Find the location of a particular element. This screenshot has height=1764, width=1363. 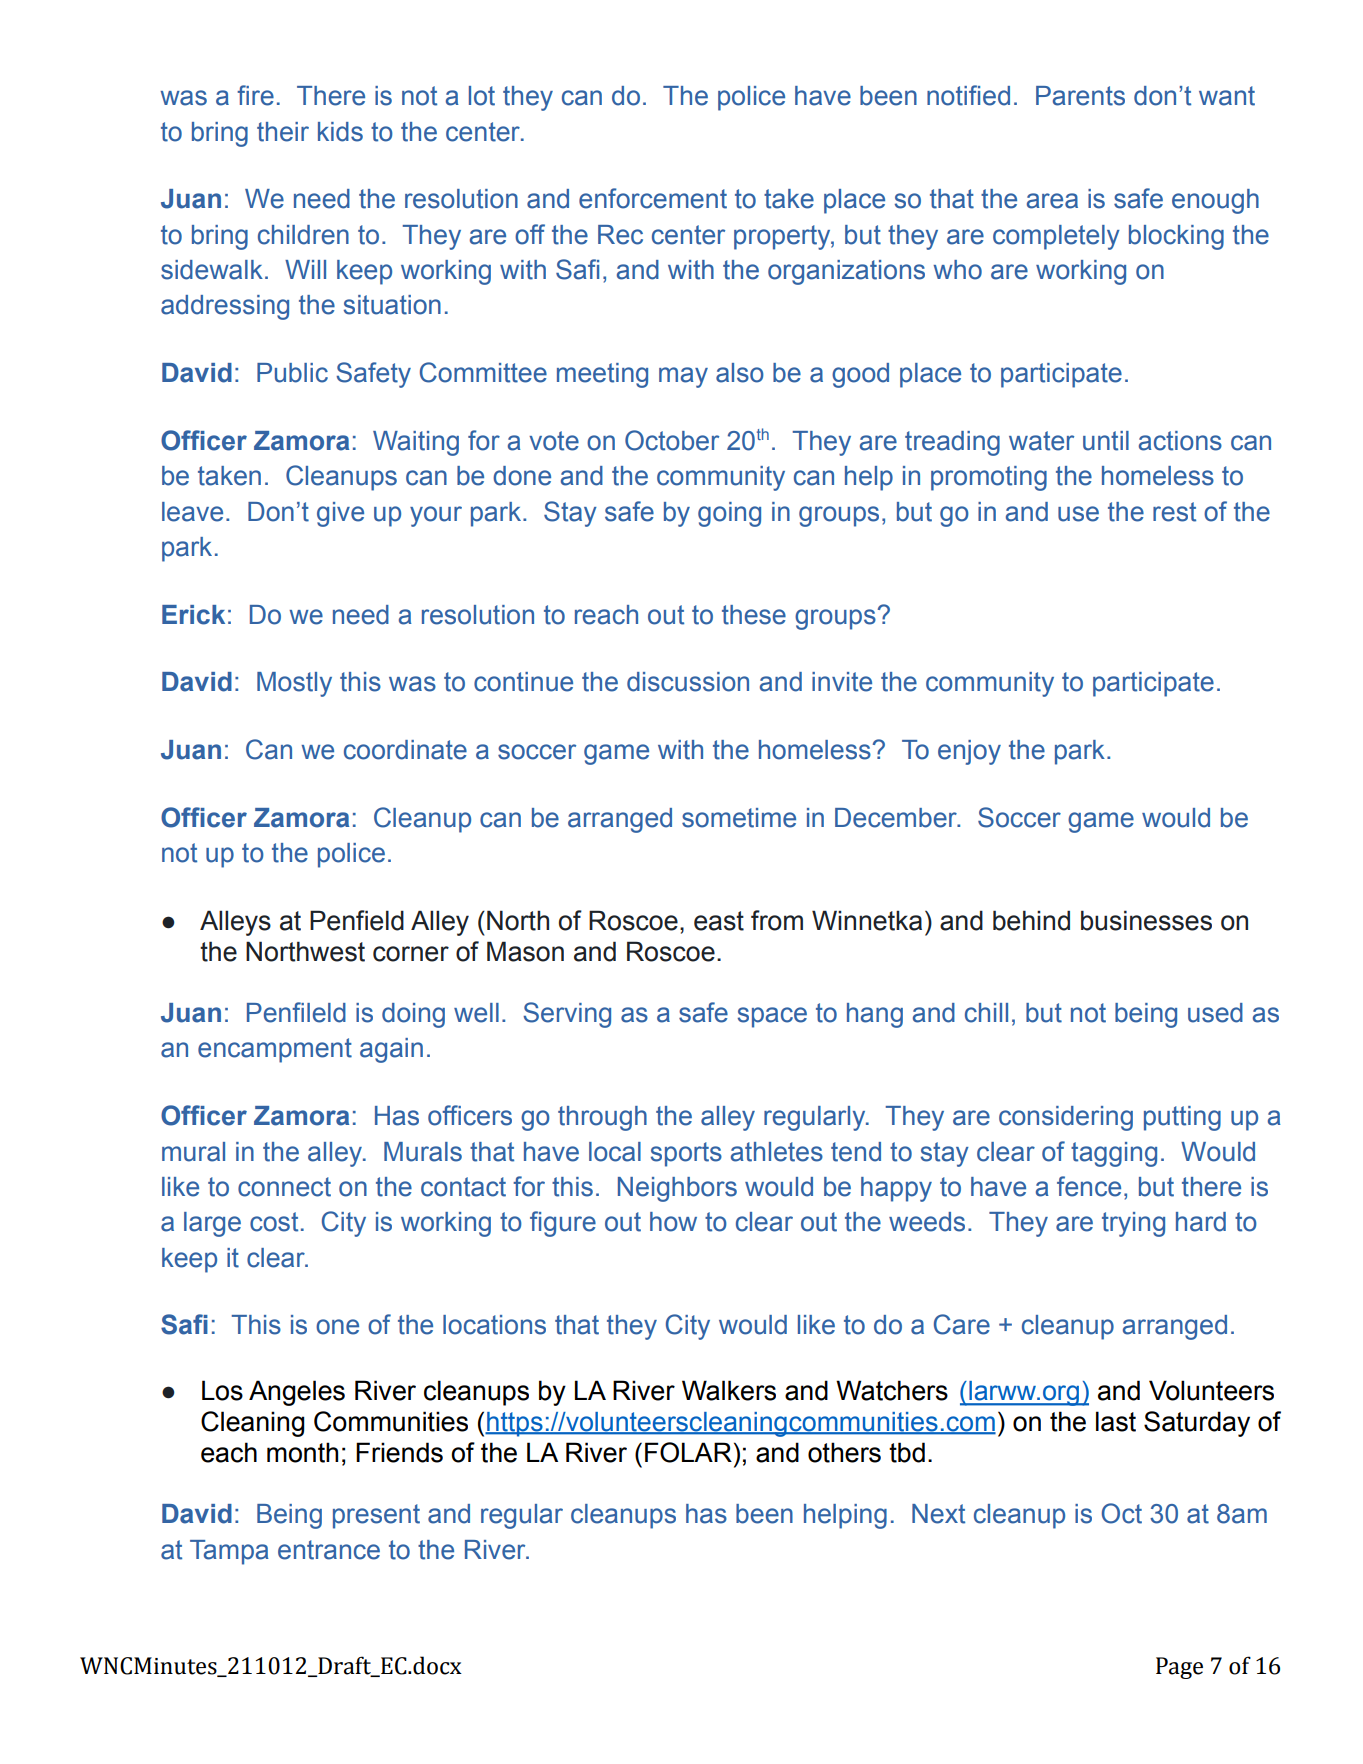

connect is located at coordinates (284, 1187).
